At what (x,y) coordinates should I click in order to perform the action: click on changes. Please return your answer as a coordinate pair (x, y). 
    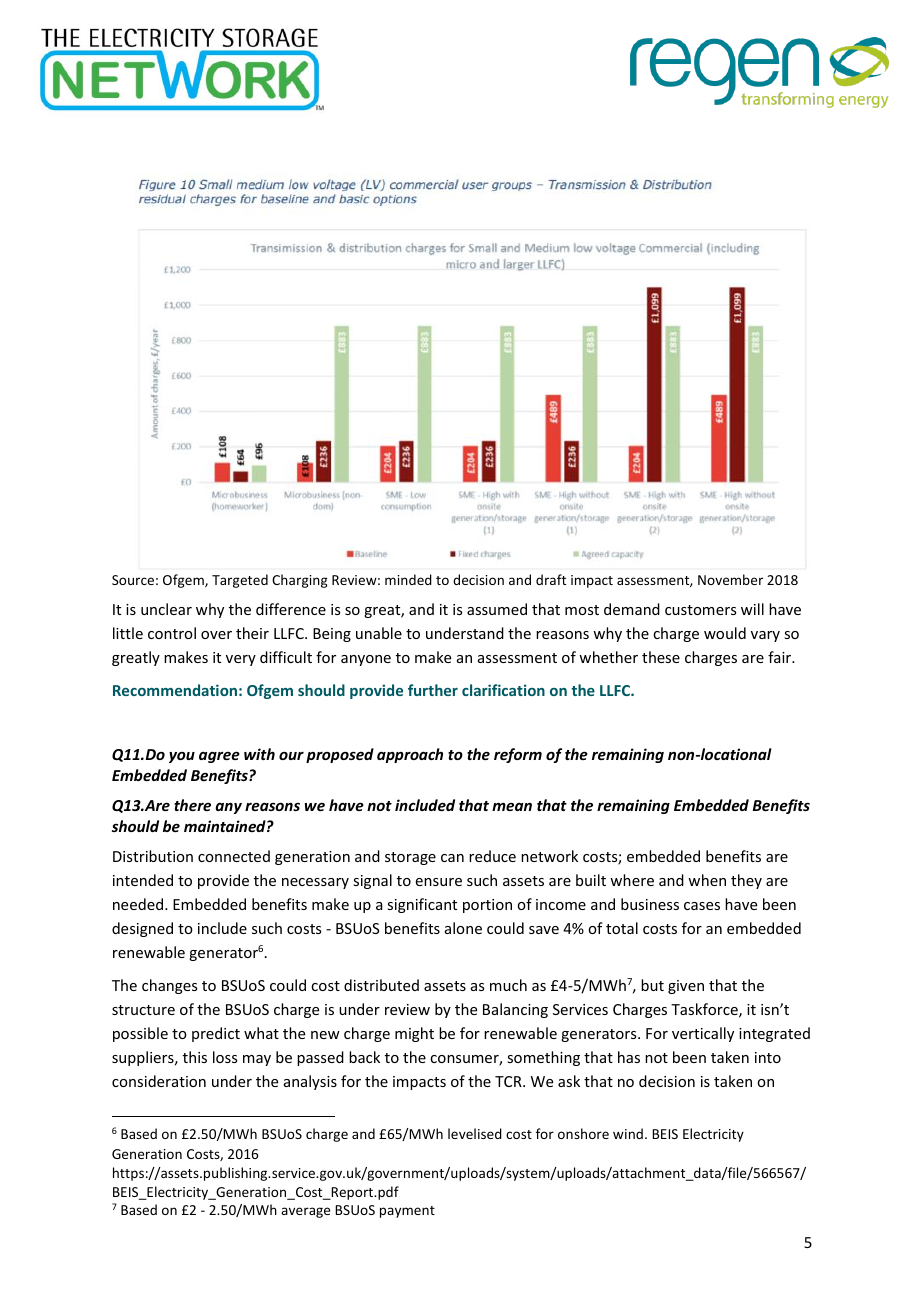
    Looking at the image, I should click on (169, 986).
